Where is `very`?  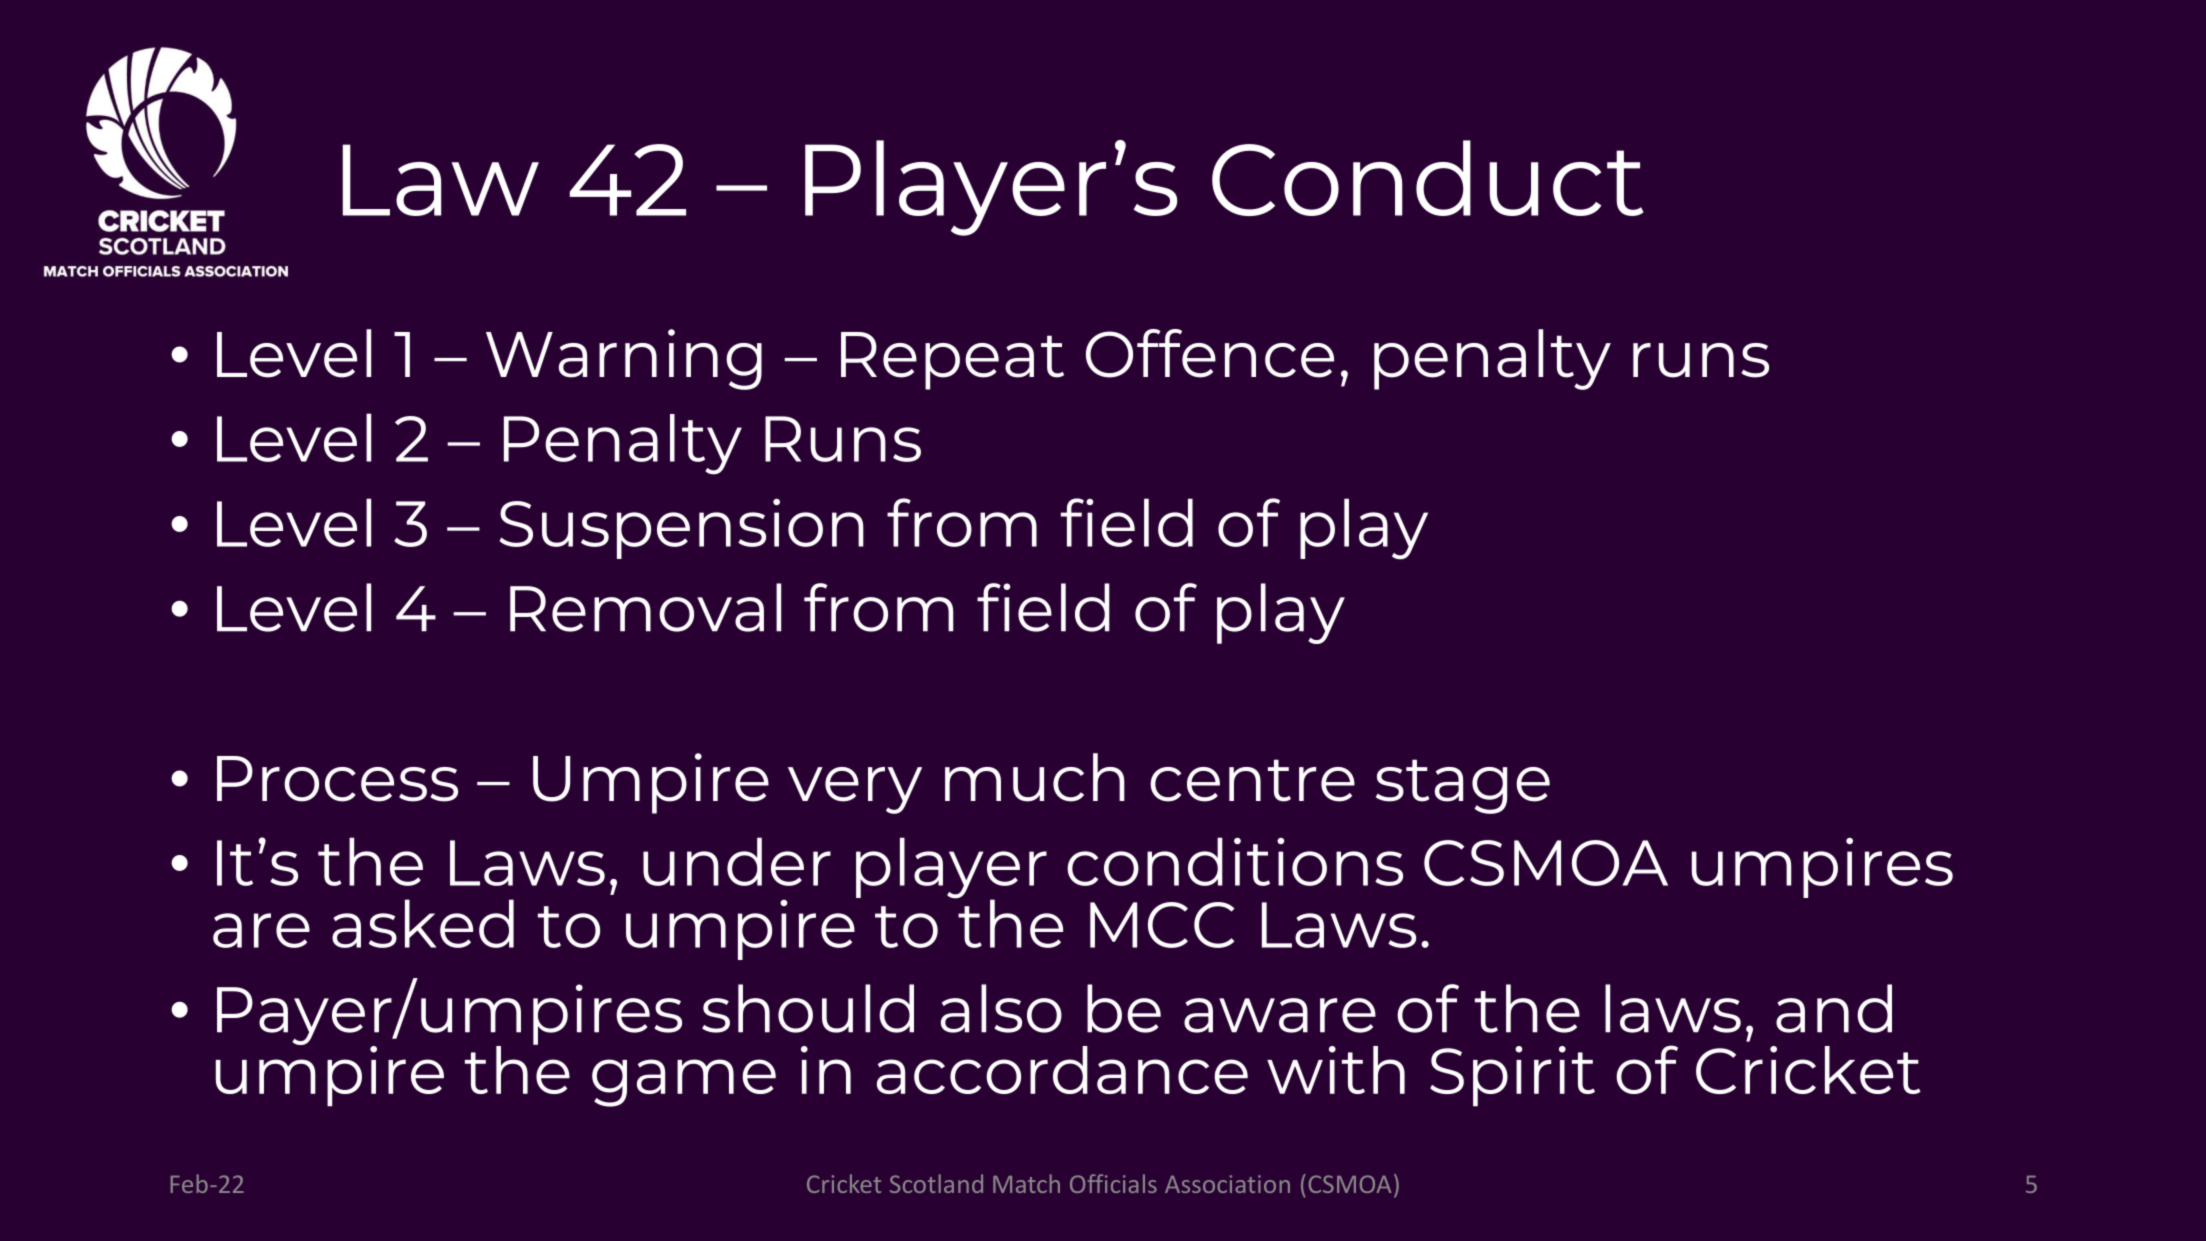
very is located at coordinates (855, 790).
